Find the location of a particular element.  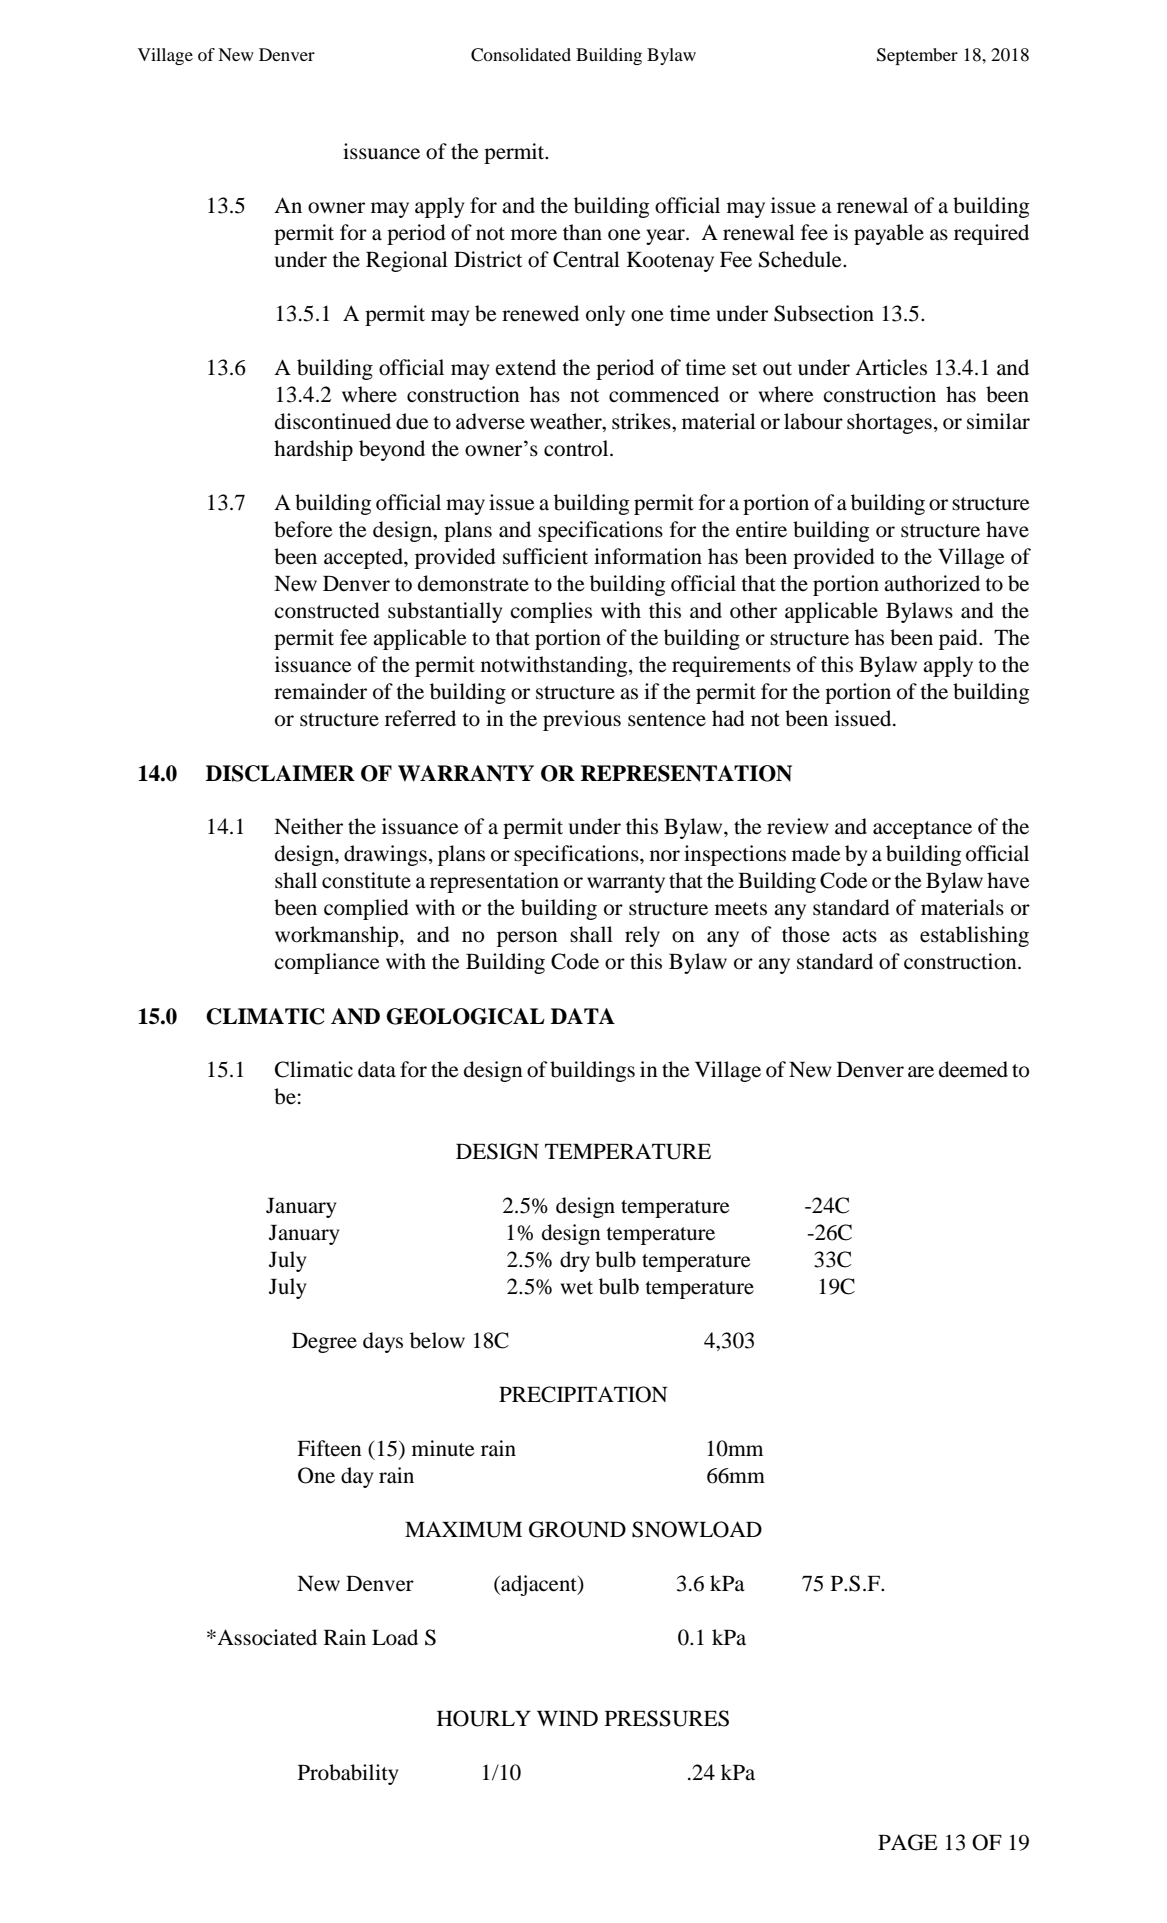

year is located at coordinates (666, 237).
